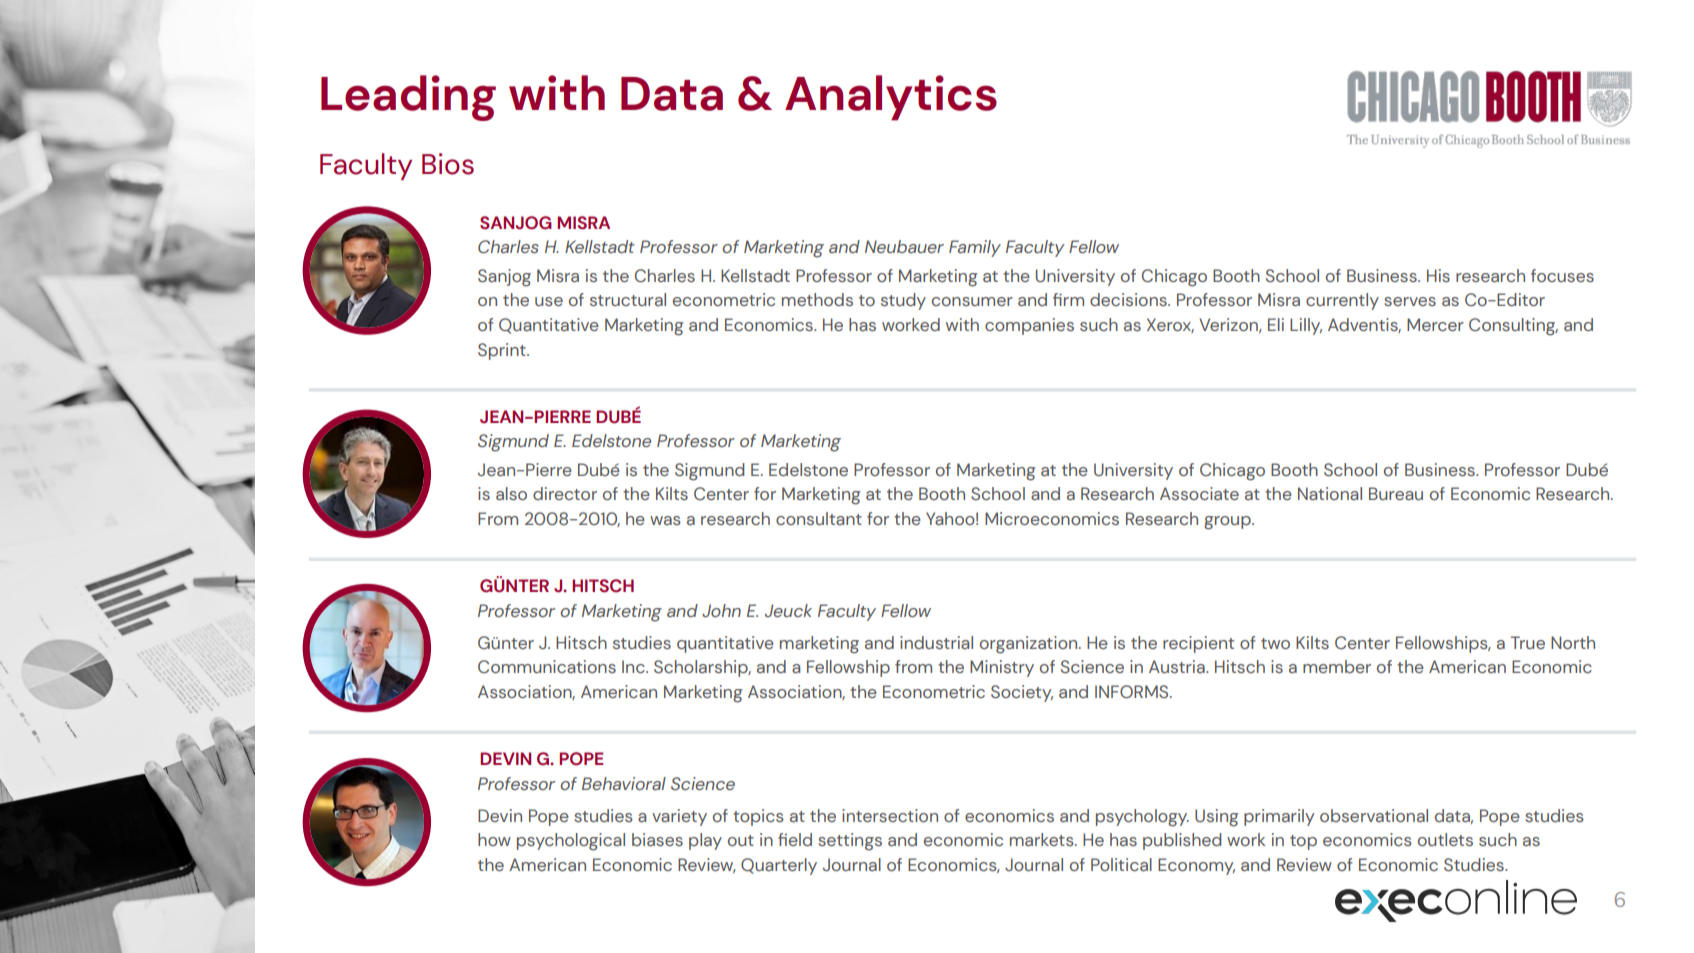  I want to click on Leading, so click(408, 98).
